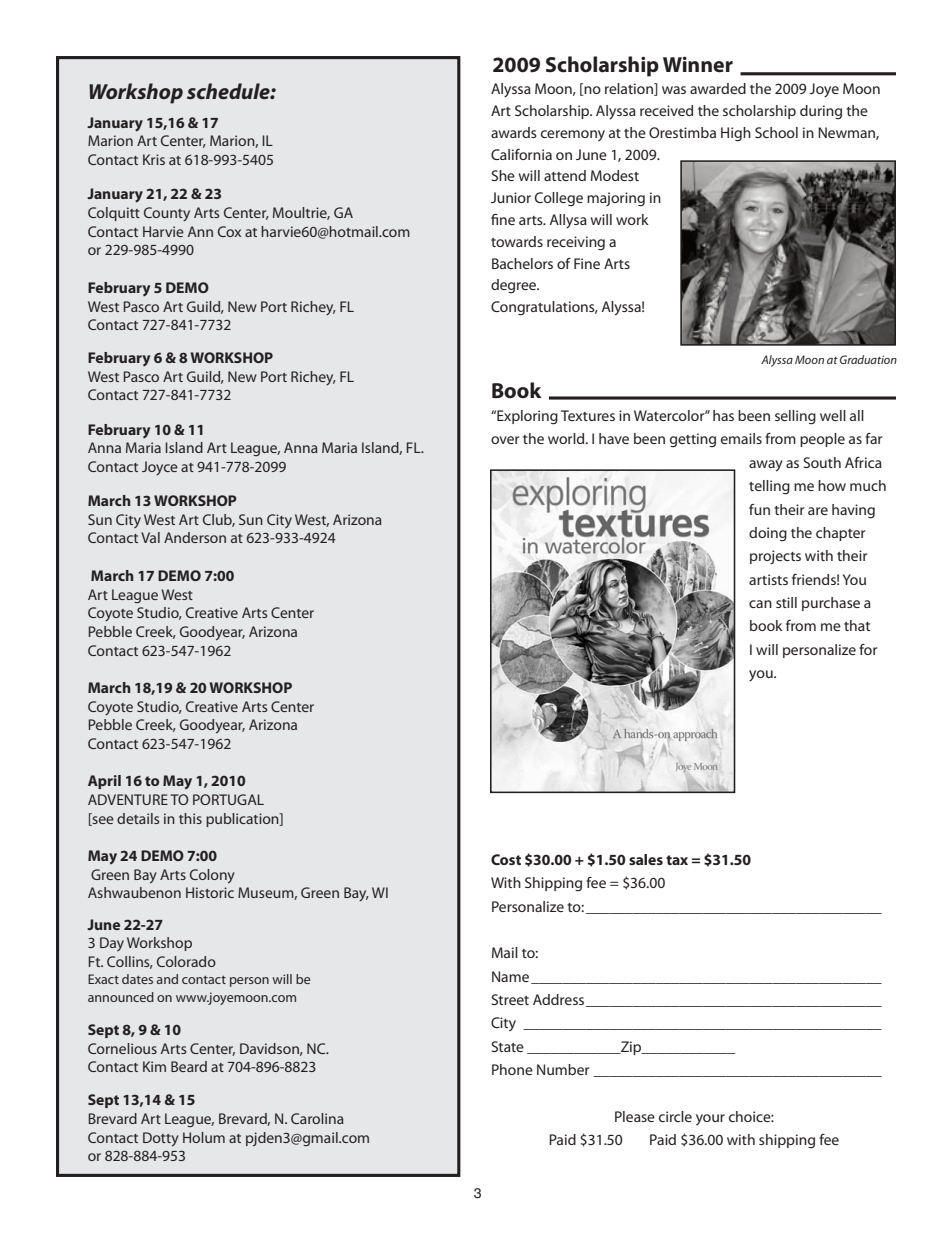 The image size is (952, 1233). Describe the element at coordinates (710, 1119) in the document. I see `your` at that location.
